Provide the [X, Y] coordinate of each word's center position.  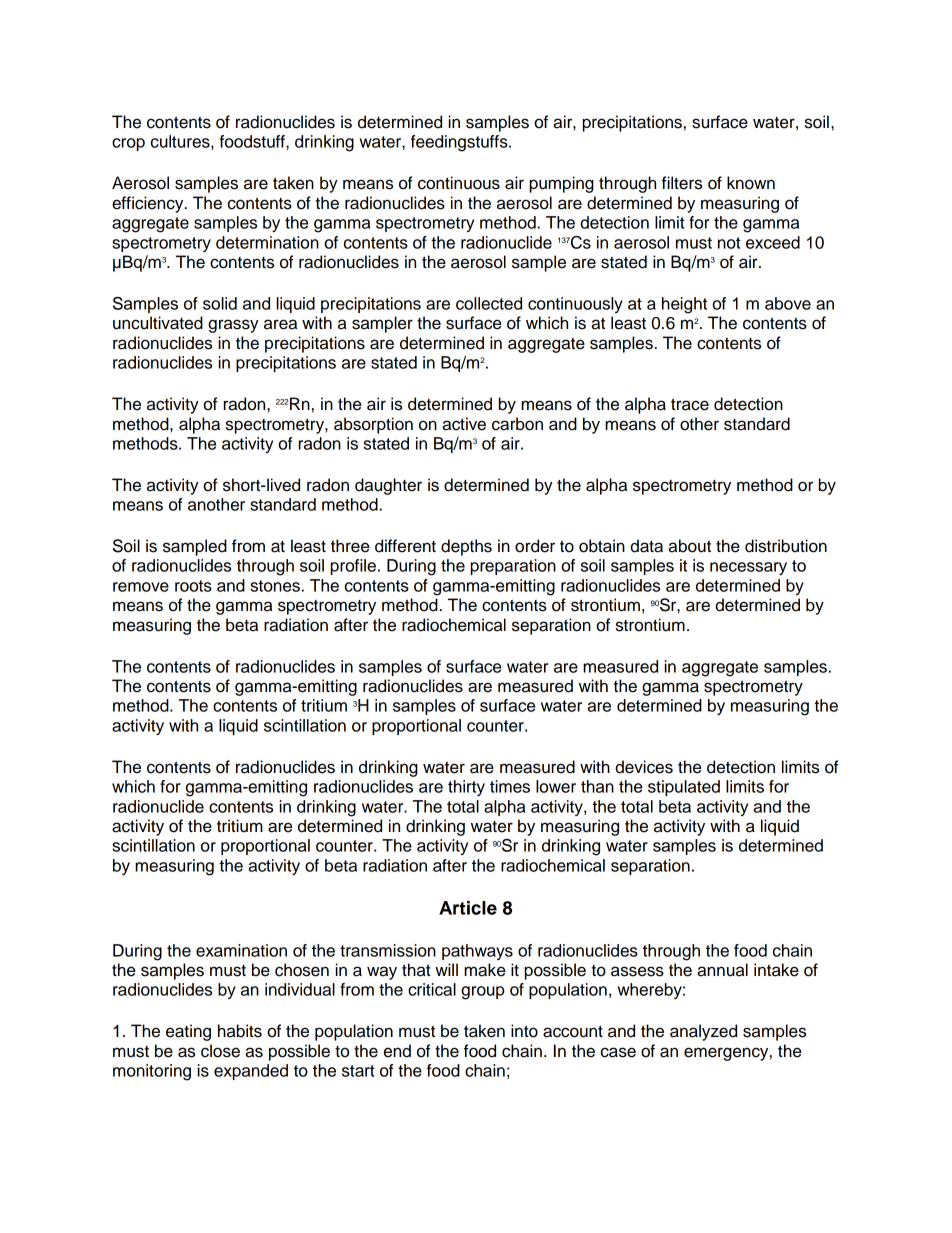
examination [241, 950]
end [397, 1051]
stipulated [684, 788]
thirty [466, 788]
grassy [233, 326]
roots [193, 586]
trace [690, 404]
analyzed [703, 1032]
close [220, 1051]
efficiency [149, 204]
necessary [748, 568]
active [464, 424]
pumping [562, 184]
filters [682, 183]
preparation [513, 567]
